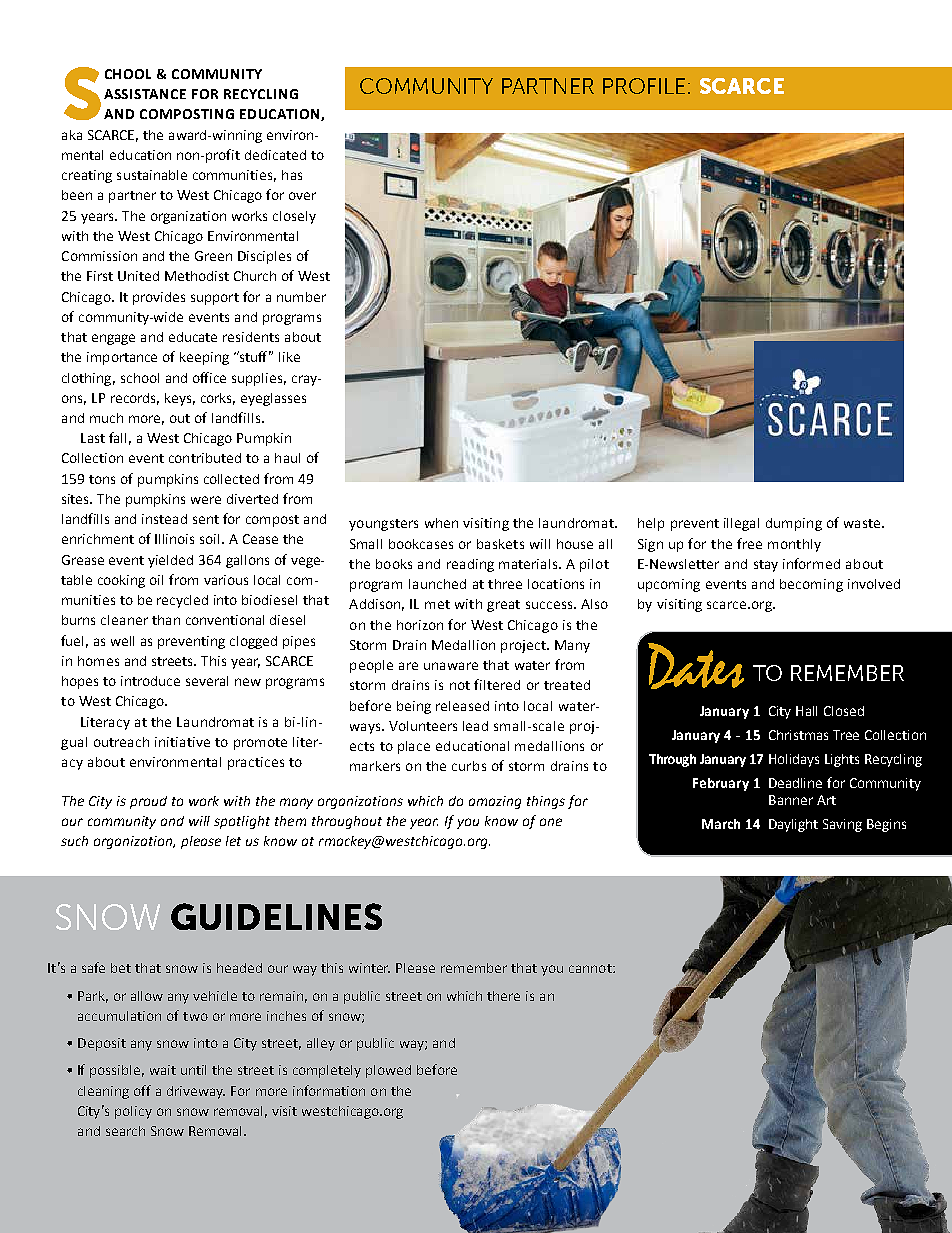 The height and width of the document is (1233, 952). What do you see at coordinates (794, 524) in the document?
I see `dumping` at bounding box center [794, 524].
